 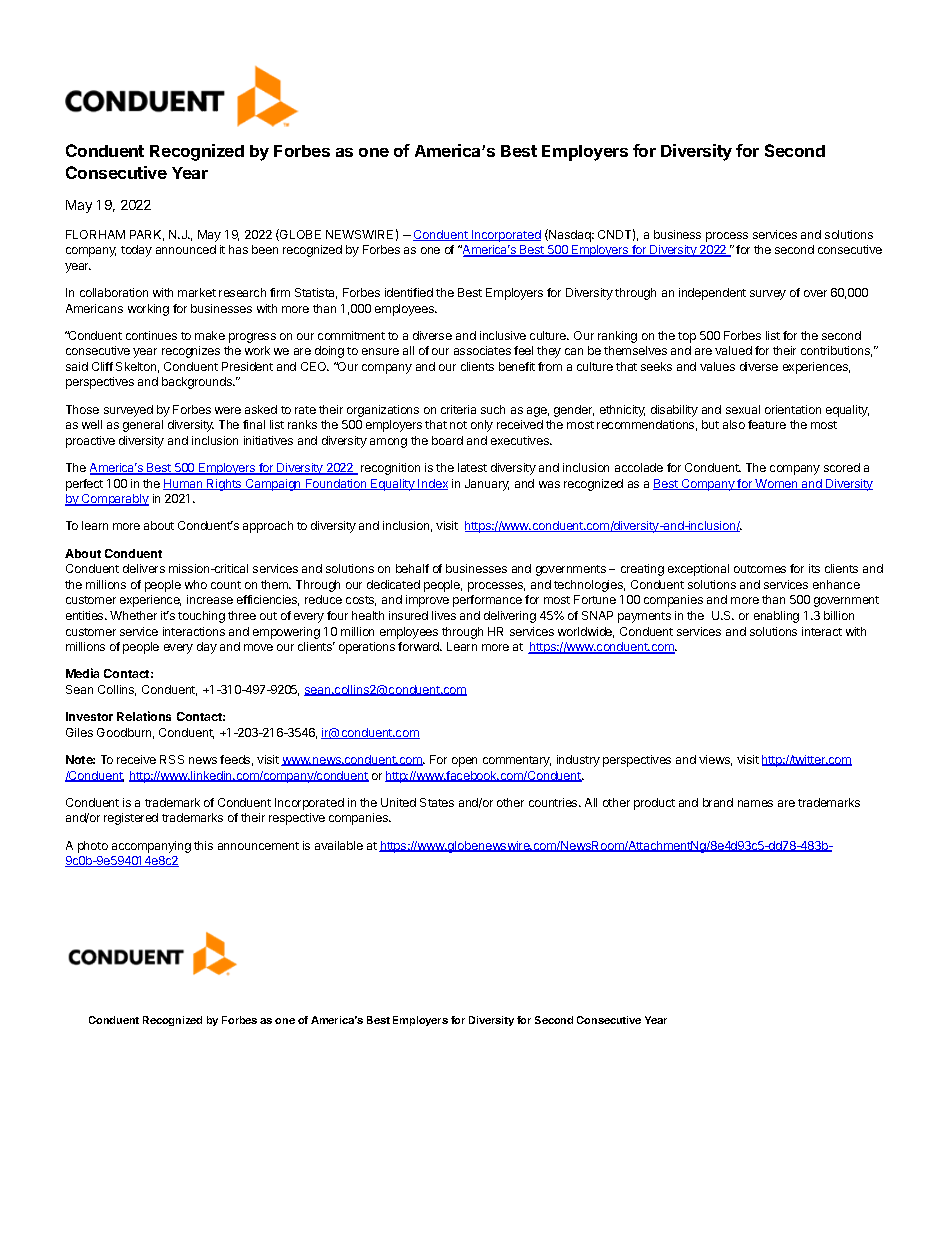 I want to click on backgrounds, so click(x=198, y=383).
